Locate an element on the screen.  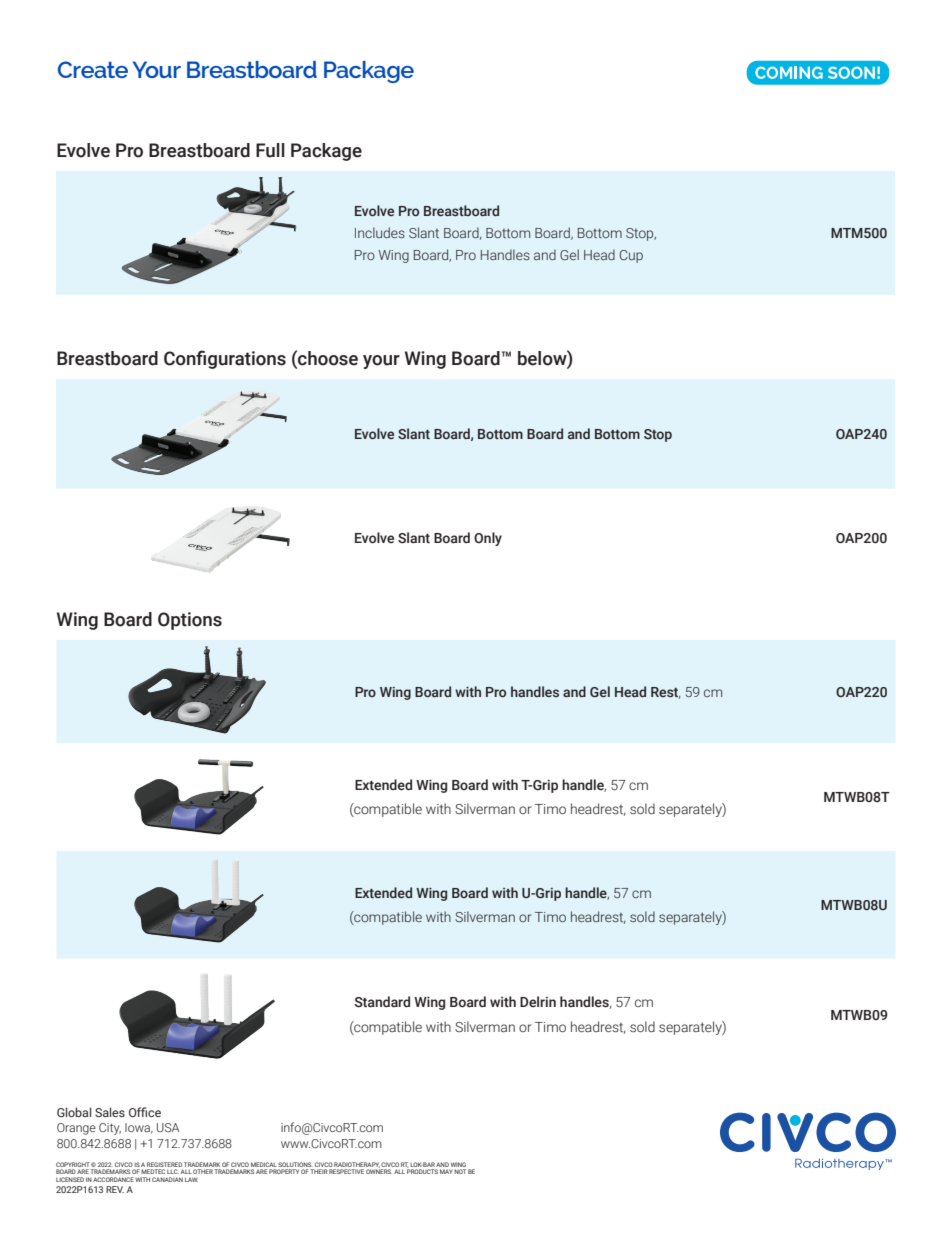
Create is located at coordinates (93, 69).
